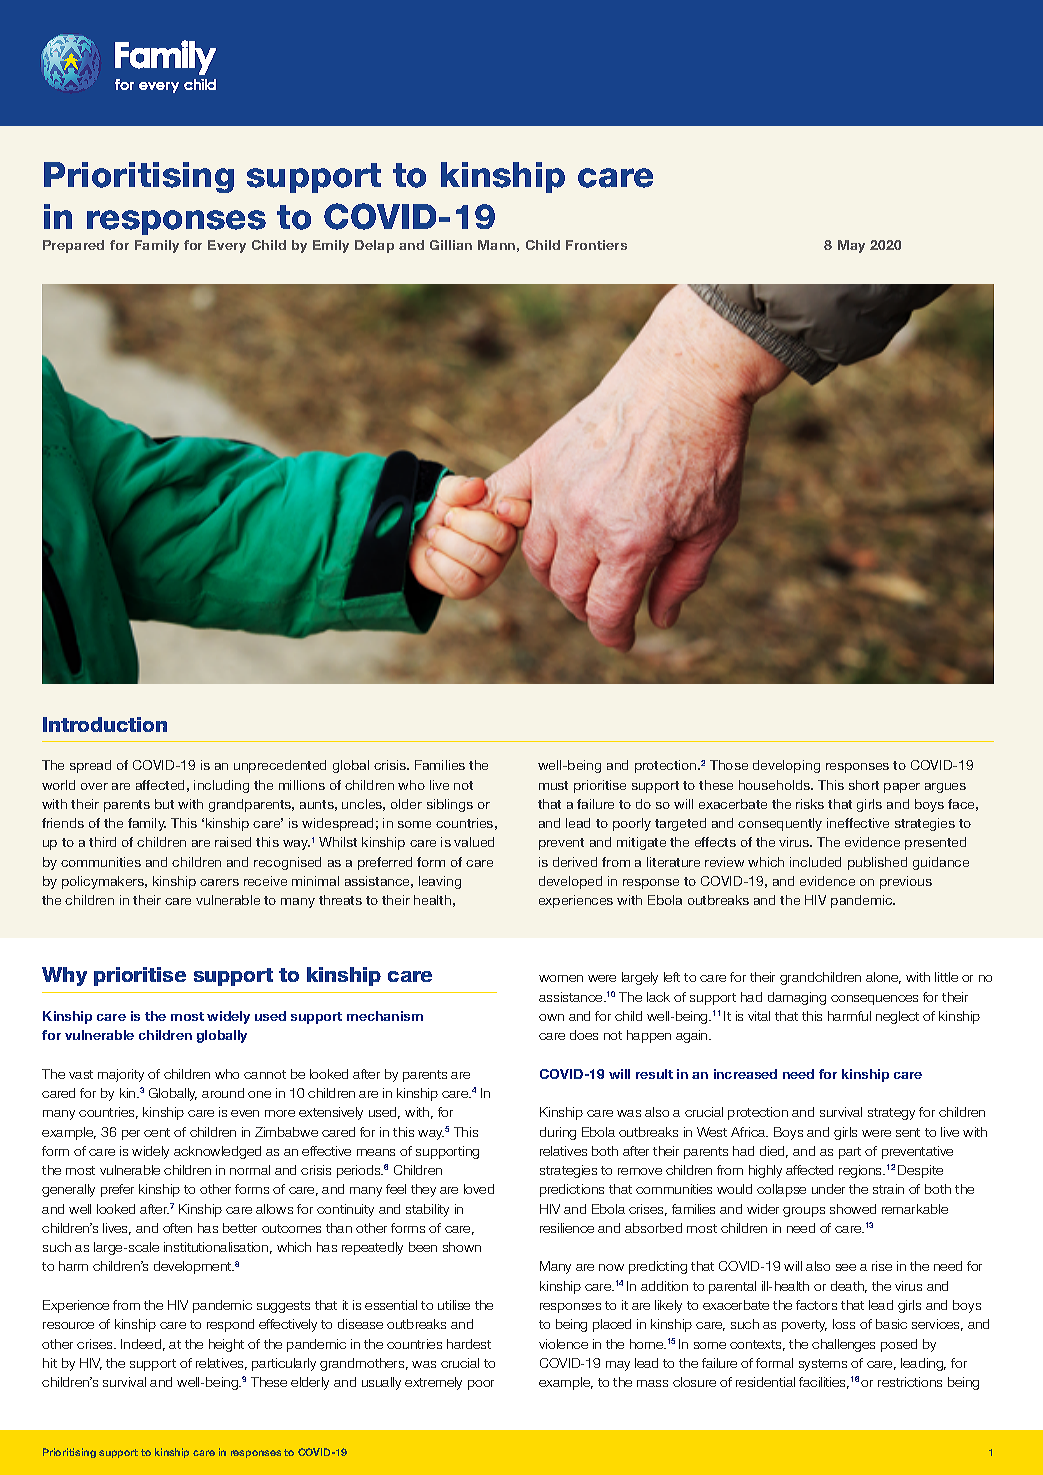 The width and height of the document is (1043, 1475). What do you see at coordinates (596, 245) in the document?
I see `Frontiers` at bounding box center [596, 245].
